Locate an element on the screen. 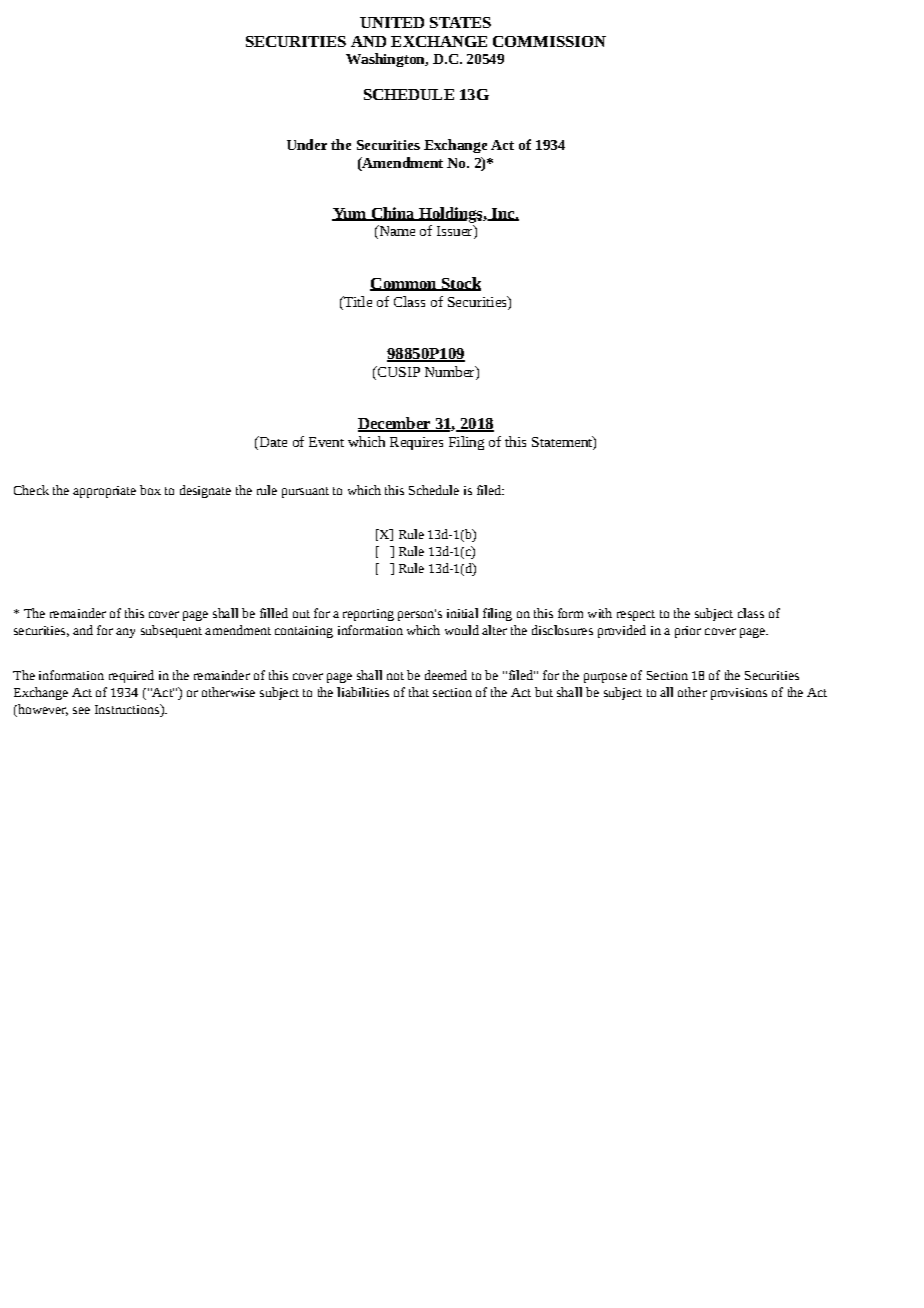  liabilities is located at coordinates (363, 692).
